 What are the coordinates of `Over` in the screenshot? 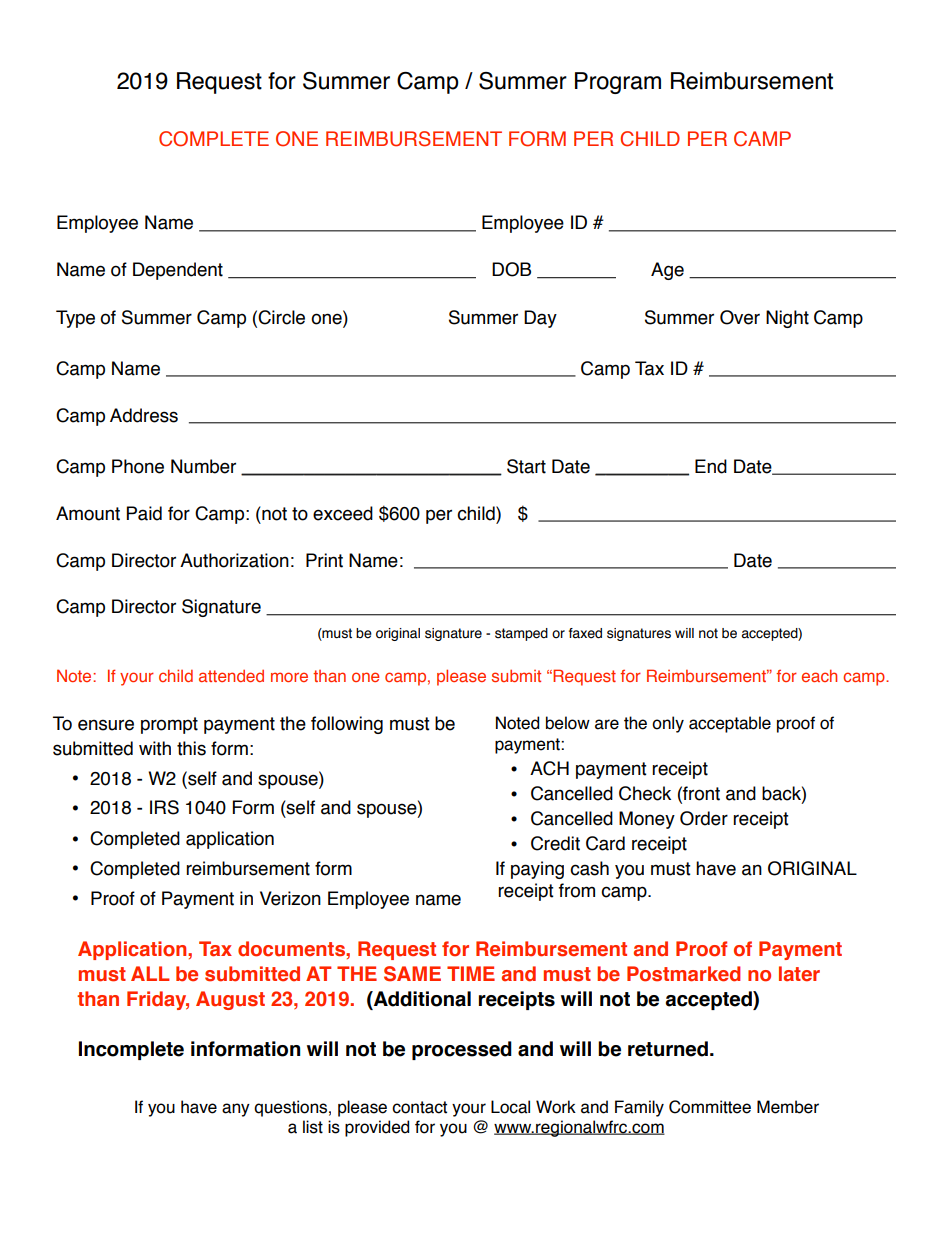 It's located at (740, 317).
